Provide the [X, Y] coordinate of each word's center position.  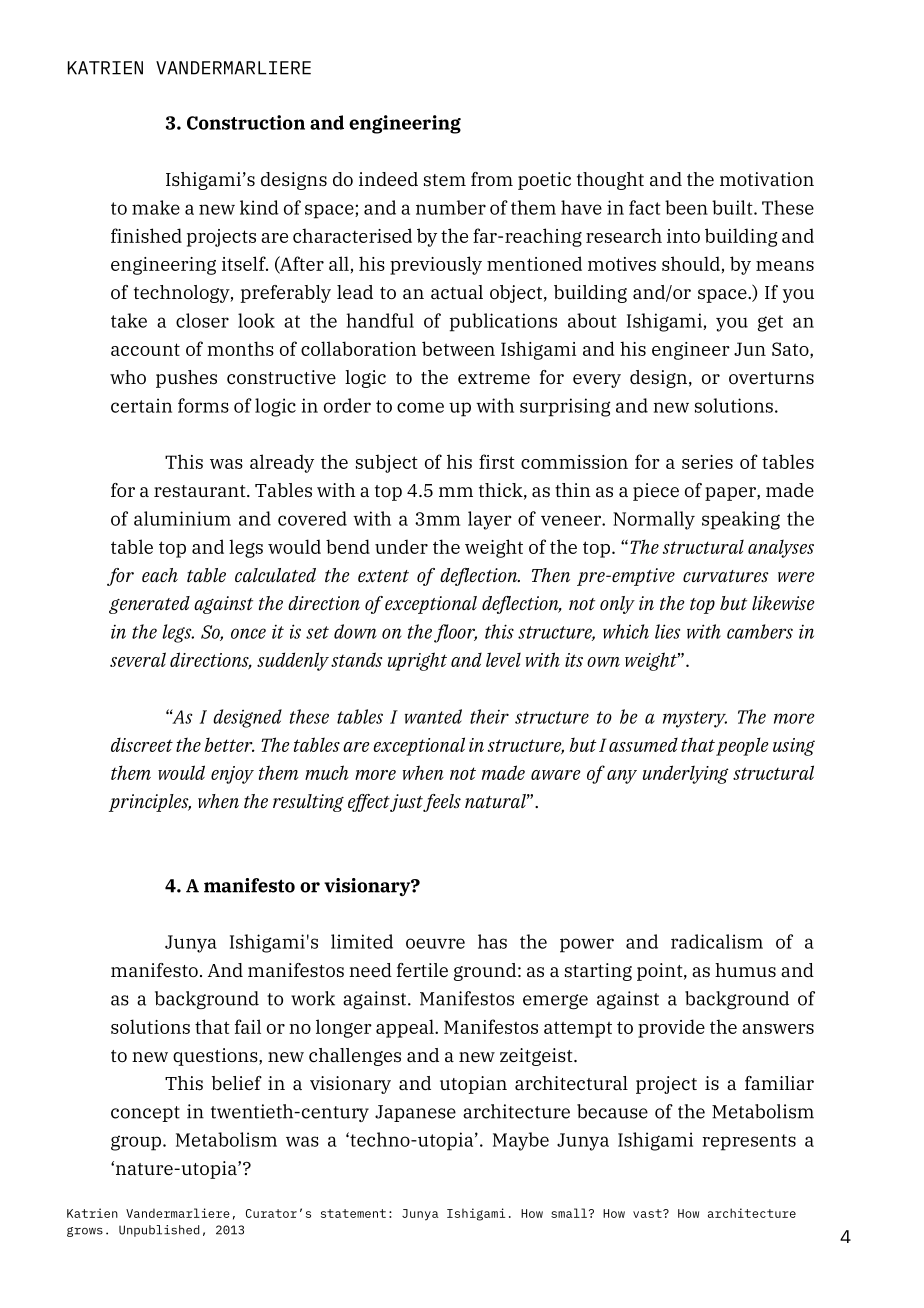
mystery [695, 719]
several [138, 659]
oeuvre [435, 943]
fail [248, 1026]
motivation [767, 179]
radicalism [717, 941]
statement [353, 1213]
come [420, 407]
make [156, 207]
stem [445, 180]
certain [141, 405]
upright [417, 661]
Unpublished [159, 1231]
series [707, 462]
